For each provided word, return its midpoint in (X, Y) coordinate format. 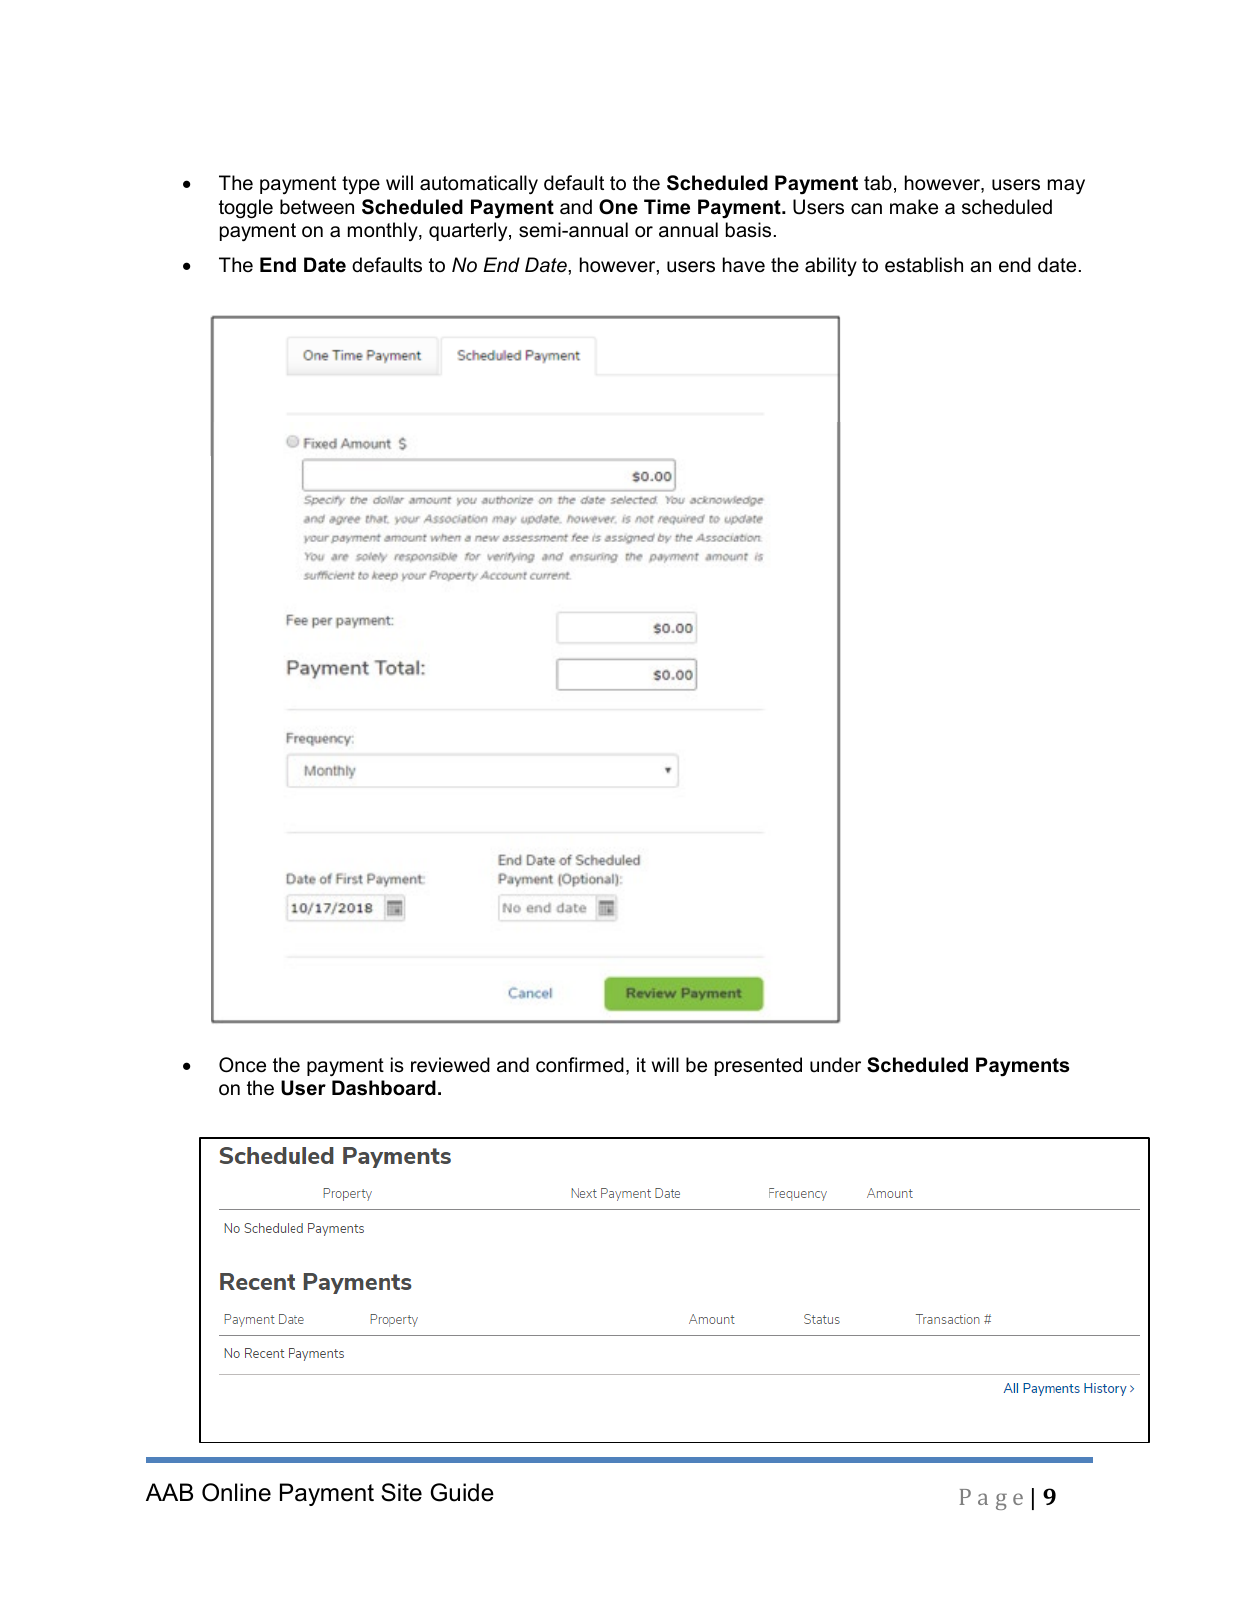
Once (242, 1065)
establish (924, 265)
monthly (384, 231)
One (618, 207)
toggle (246, 209)
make (914, 207)
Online (236, 1492)
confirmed (580, 1065)
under (835, 1065)
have (744, 265)
